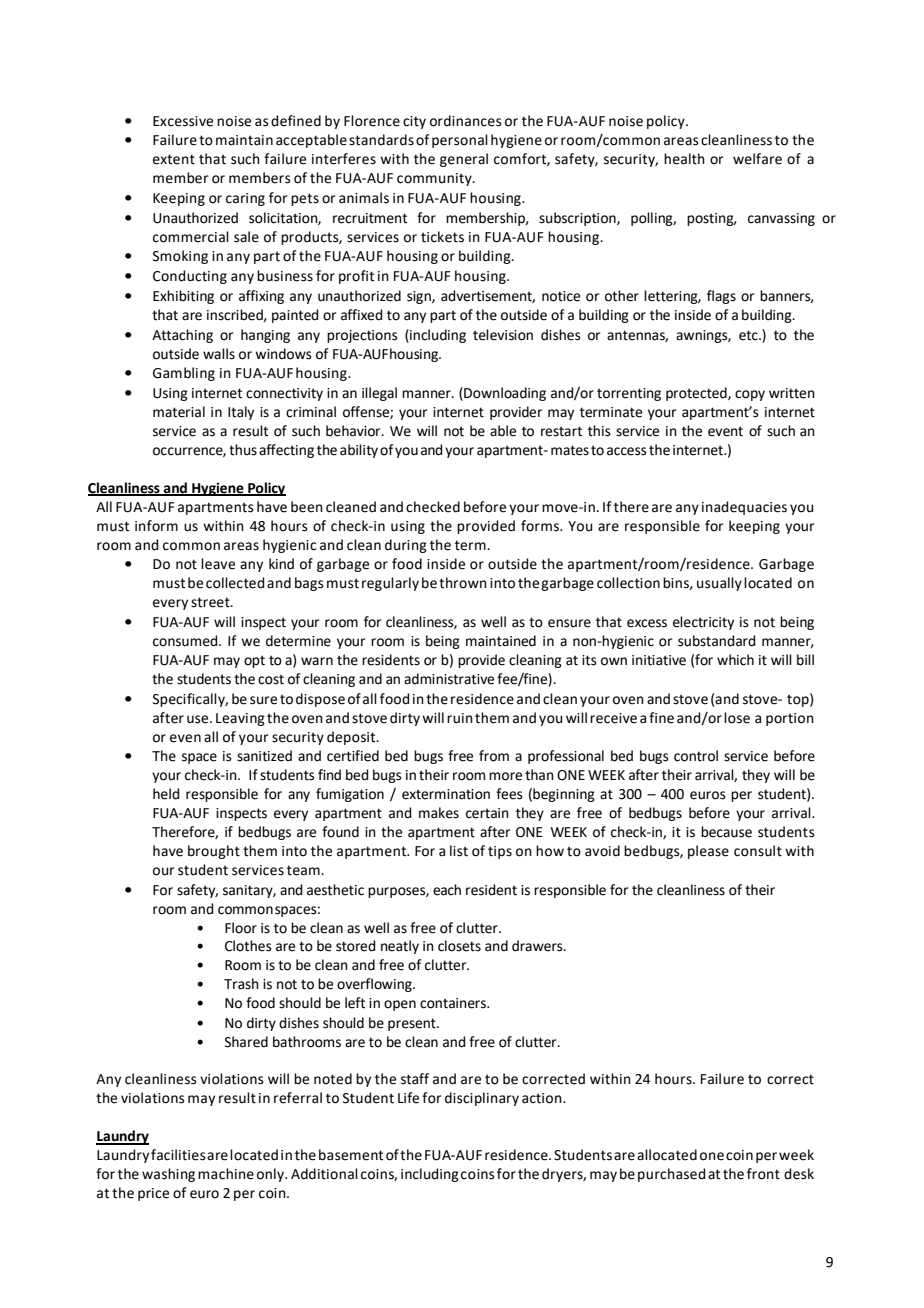  Describe the element at coordinates (464, 160) in the image. I see `general` at that location.
